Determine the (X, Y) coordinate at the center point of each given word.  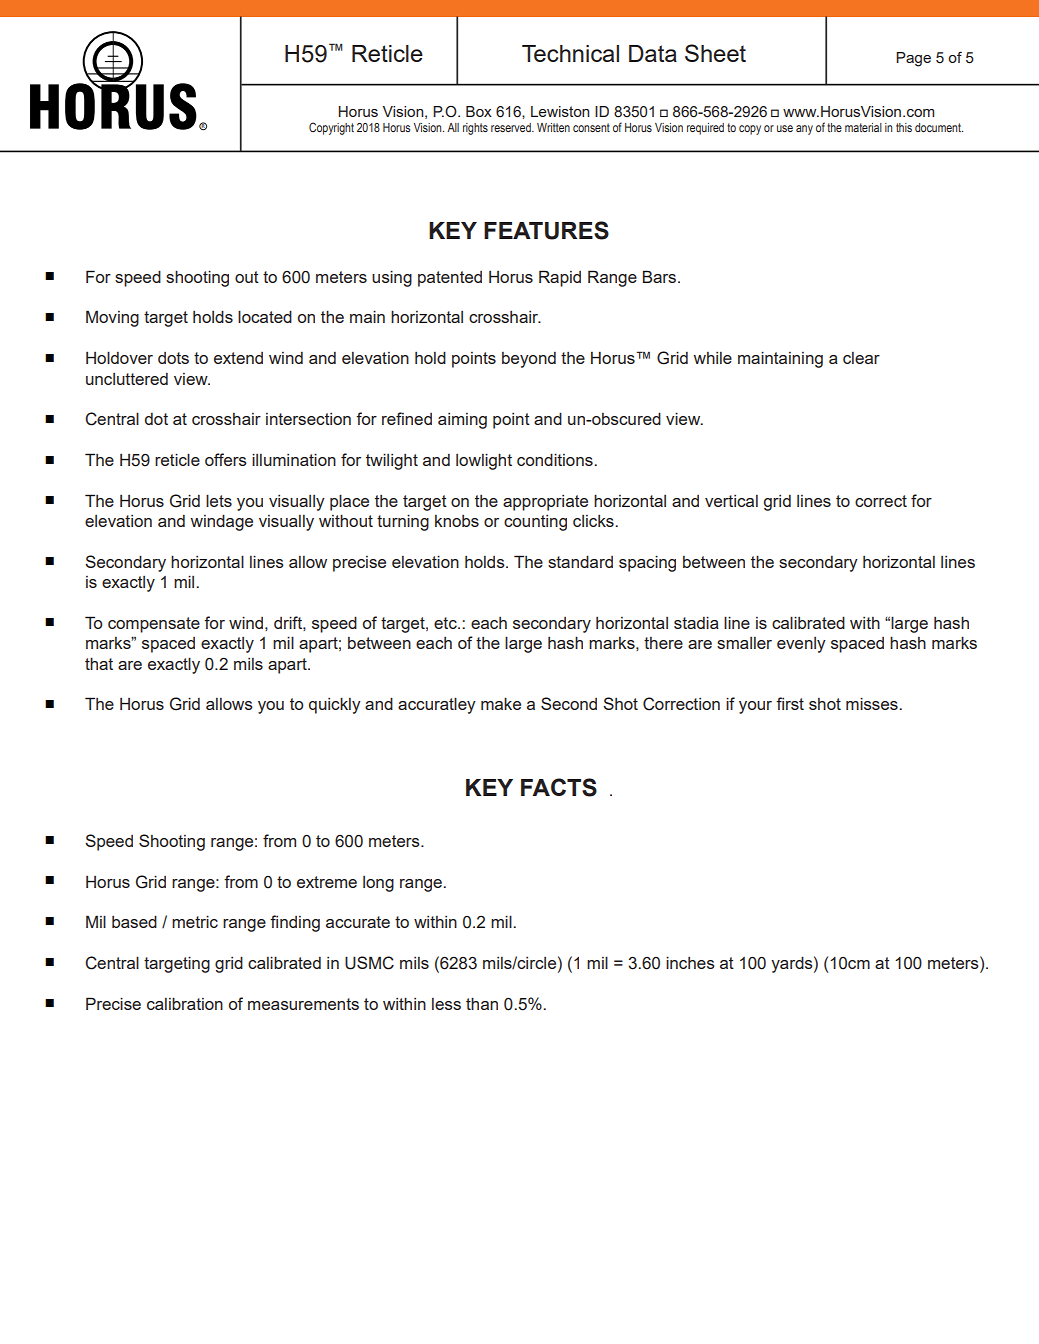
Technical (570, 53)
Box (479, 111)
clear (861, 358)
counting (535, 523)
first (790, 703)
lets (219, 500)
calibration (185, 1003)
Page (913, 59)
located (265, 316)
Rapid (560, 278)
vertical (731, 501)
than (482, 1003)
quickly (335, 705)
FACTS (559, 787)
